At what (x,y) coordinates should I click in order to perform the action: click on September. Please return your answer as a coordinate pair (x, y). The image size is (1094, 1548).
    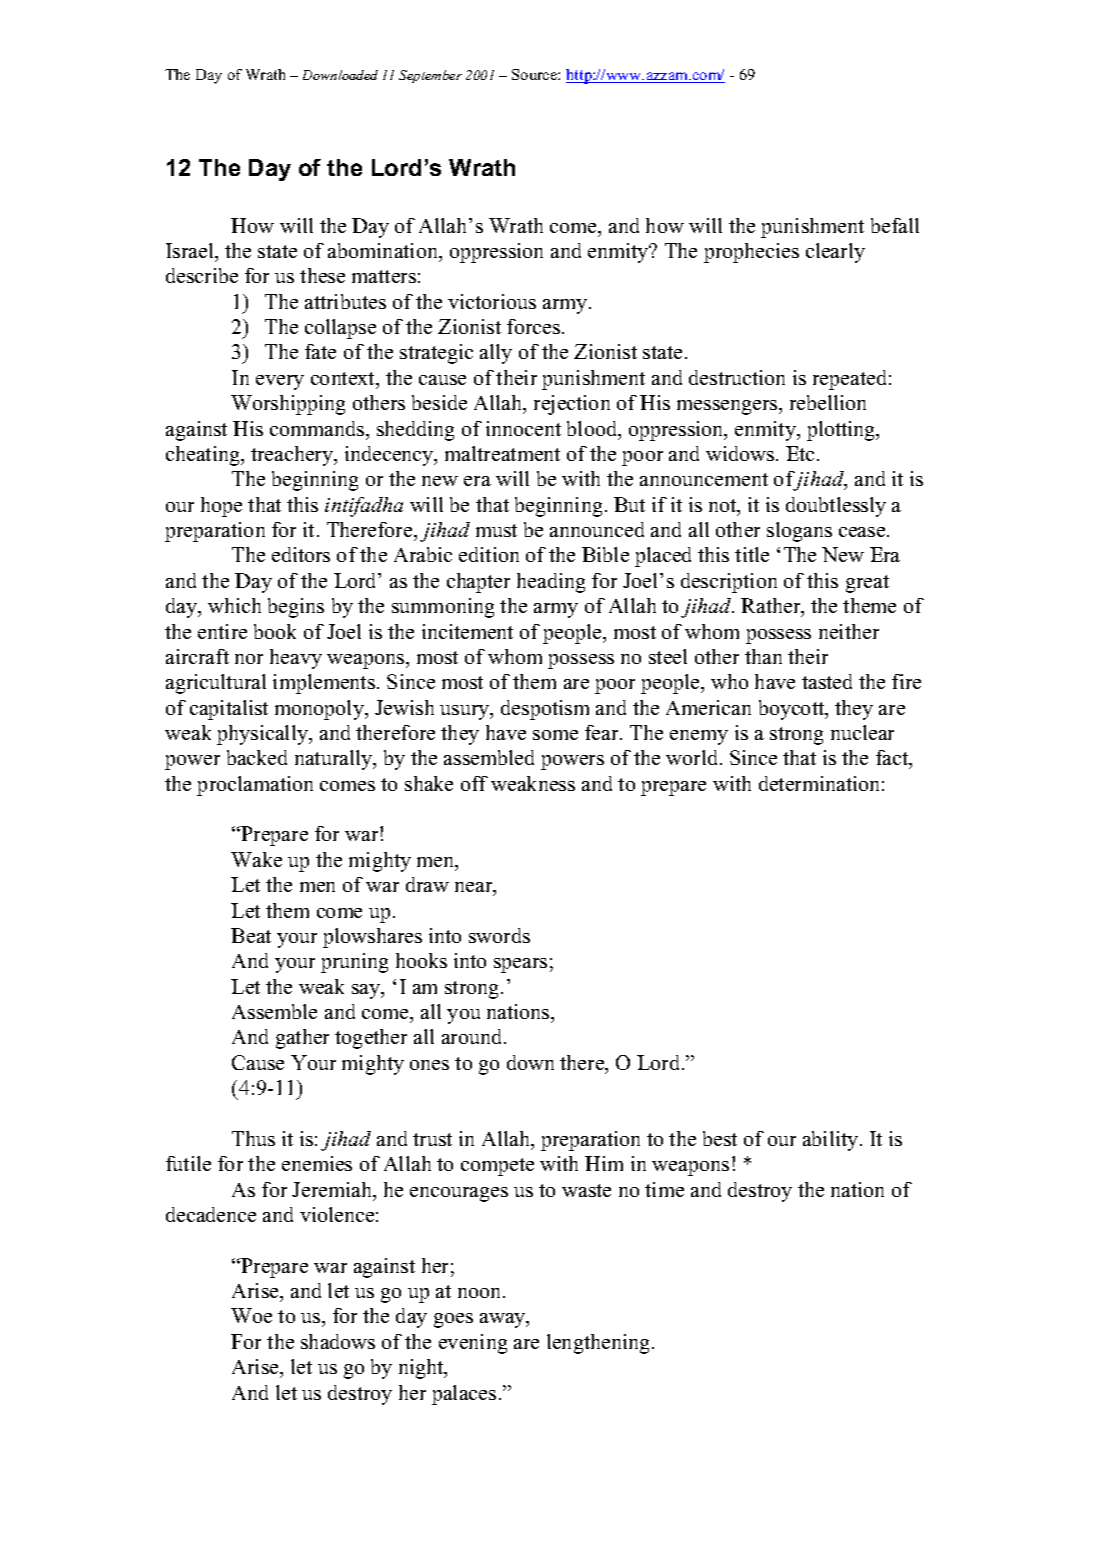
    Looking at the image, I should click on (430, 76).
